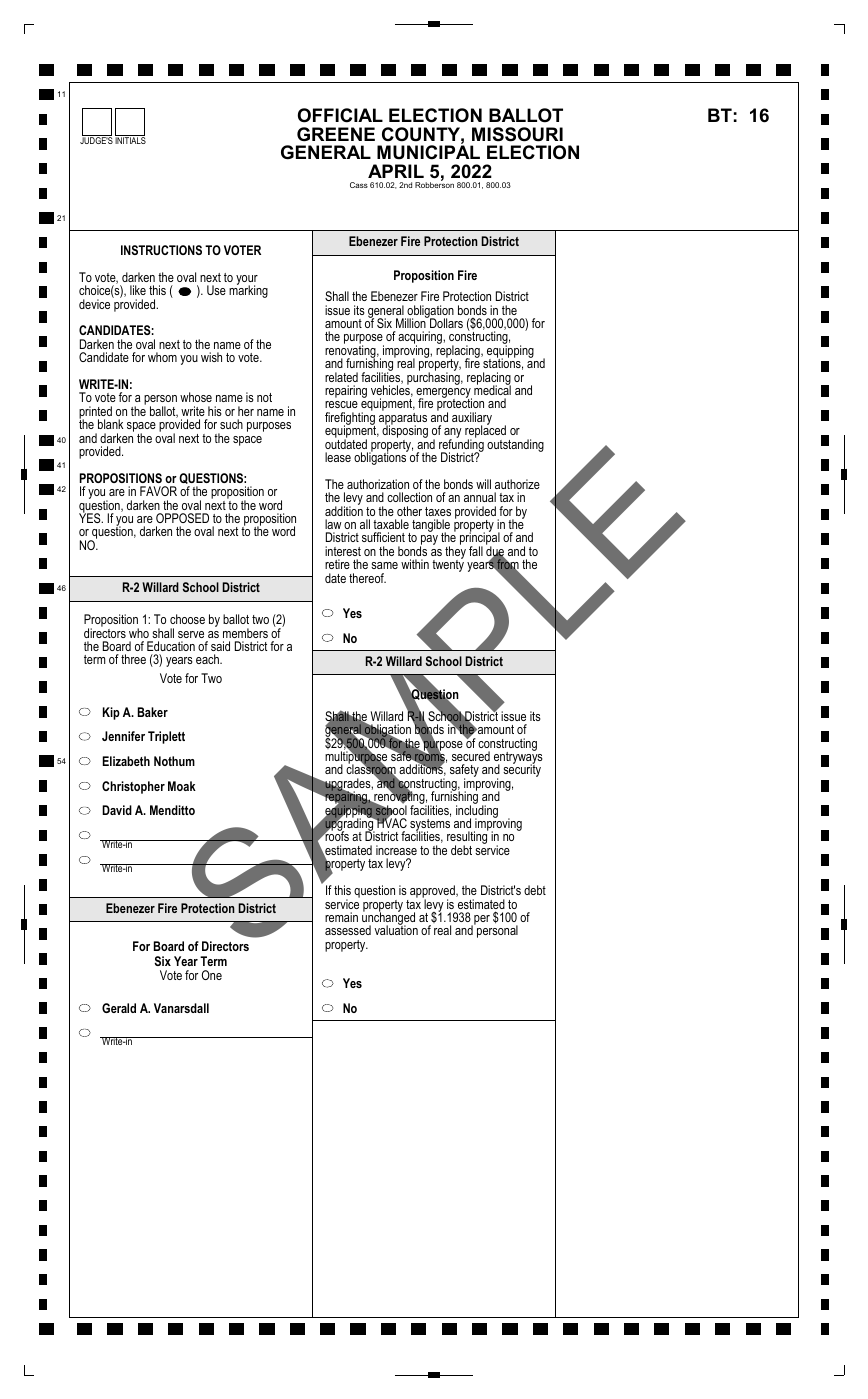  I want to click on Gerald, so click(119, 1008).
